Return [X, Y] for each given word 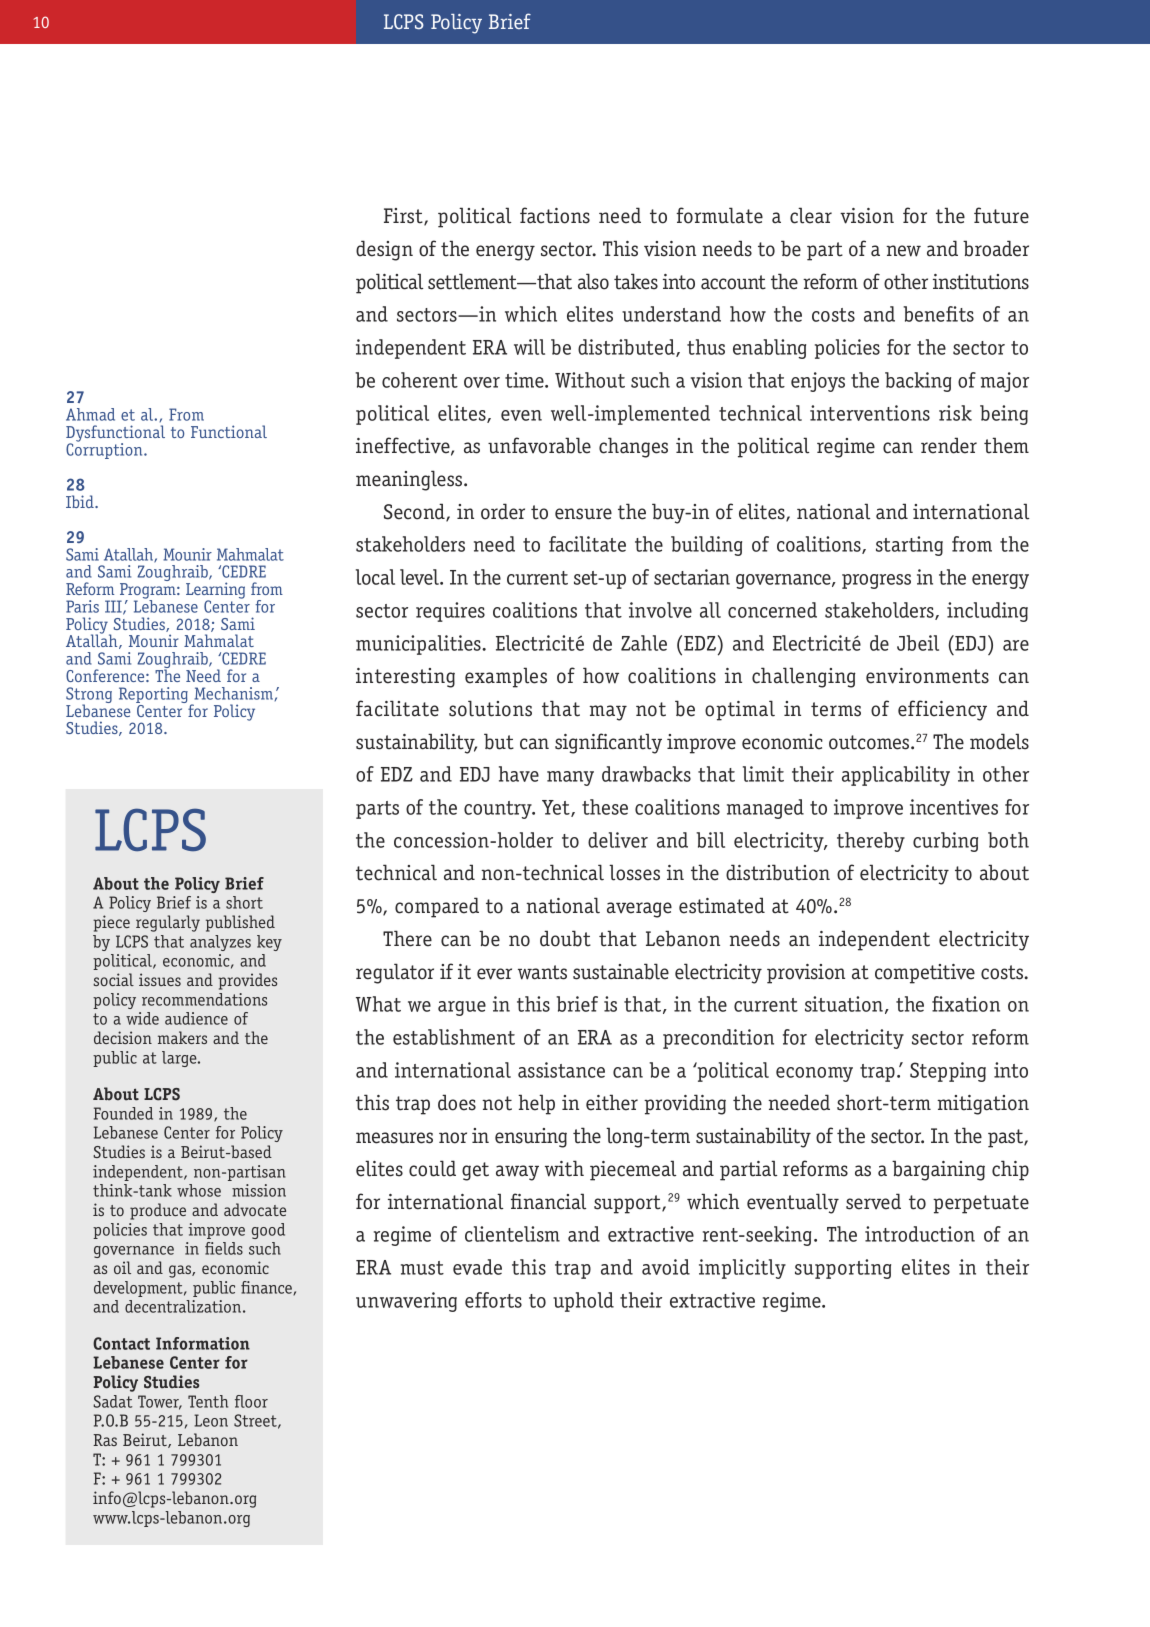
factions [555, 215]
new [903, 251]
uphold [583, 1302]
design [384, 250]
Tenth [208, 1401]
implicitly [742, 1269]
